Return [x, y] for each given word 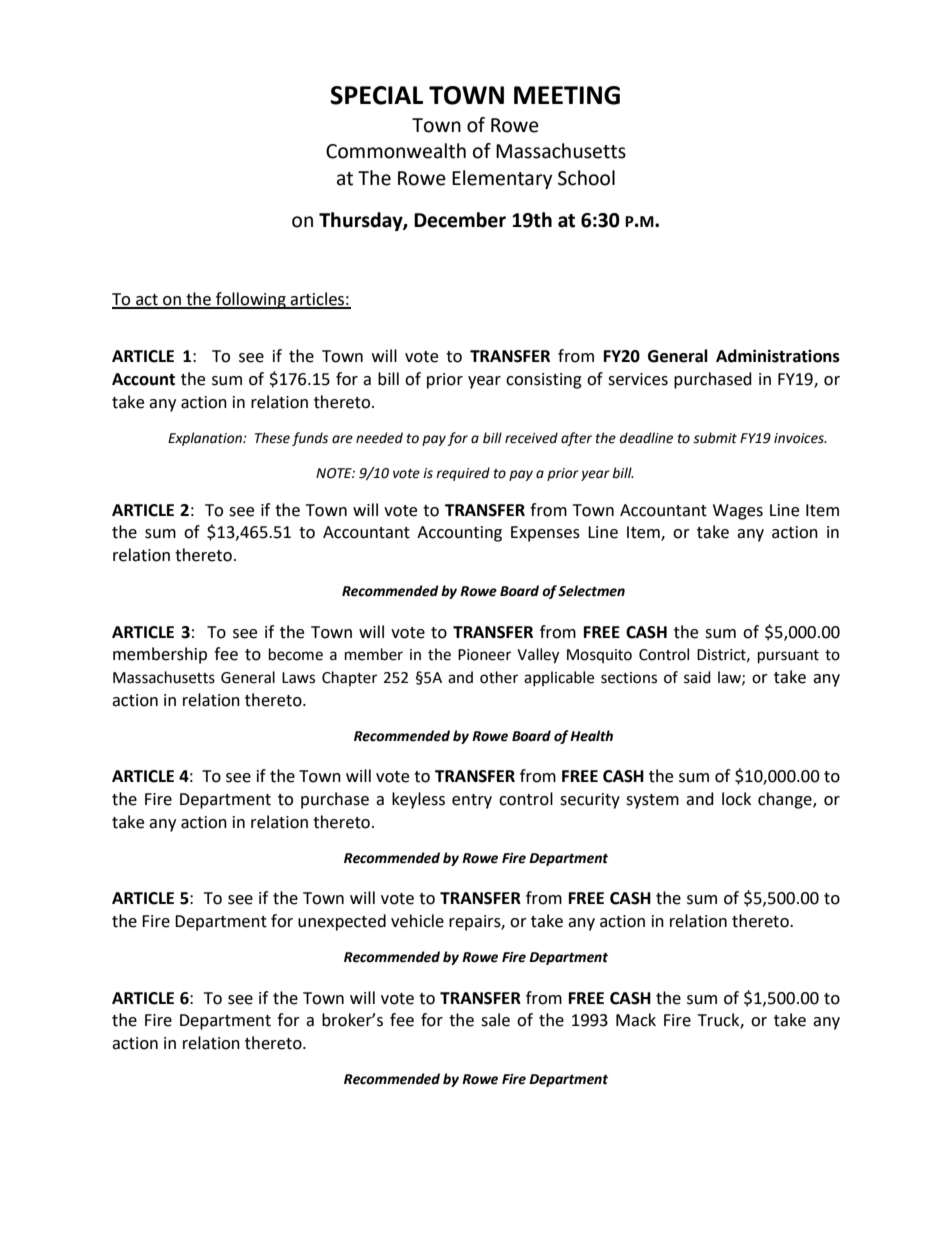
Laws [298, 678]
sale [495, 1020]
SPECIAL [376, 95]
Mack [636, 1020]
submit [715, 438]
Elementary [502, 179]
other [499, 677]
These [272, 438]
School [586, 178]
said [697, 677]
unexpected [342, 922]
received [531, 438]
